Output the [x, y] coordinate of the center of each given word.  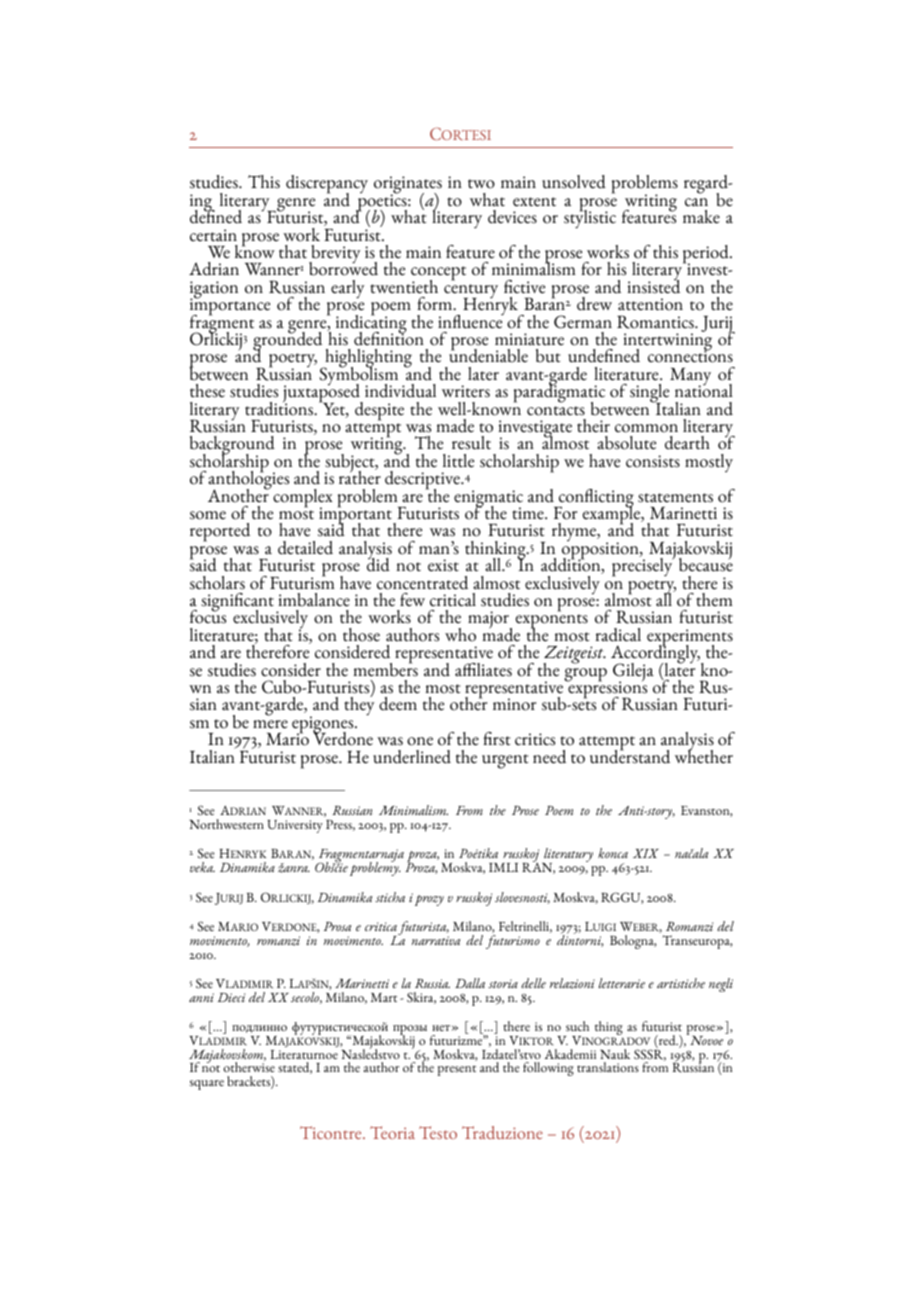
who [460, 635]
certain [213, 235]
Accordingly [655, 654]
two [481, 184]
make [701, 217]
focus [208, 616]
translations [608, 1067]
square [207, 1085]
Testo [438, 1132]
